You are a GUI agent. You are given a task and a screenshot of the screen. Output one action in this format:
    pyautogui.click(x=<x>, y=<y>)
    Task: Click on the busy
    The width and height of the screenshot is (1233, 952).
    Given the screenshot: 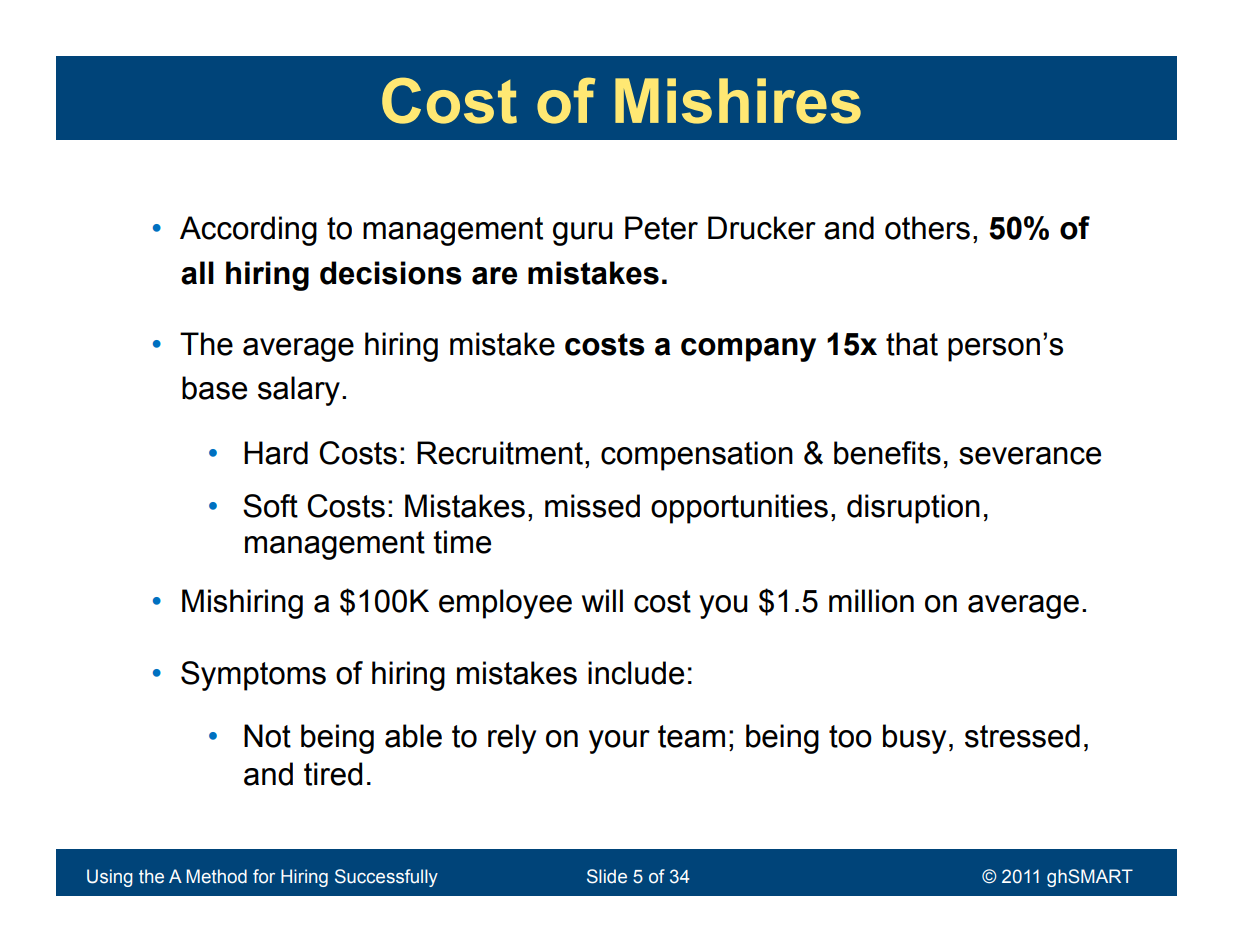 What is the action you would take?
    pyautogui.click(x=914, y=739)
